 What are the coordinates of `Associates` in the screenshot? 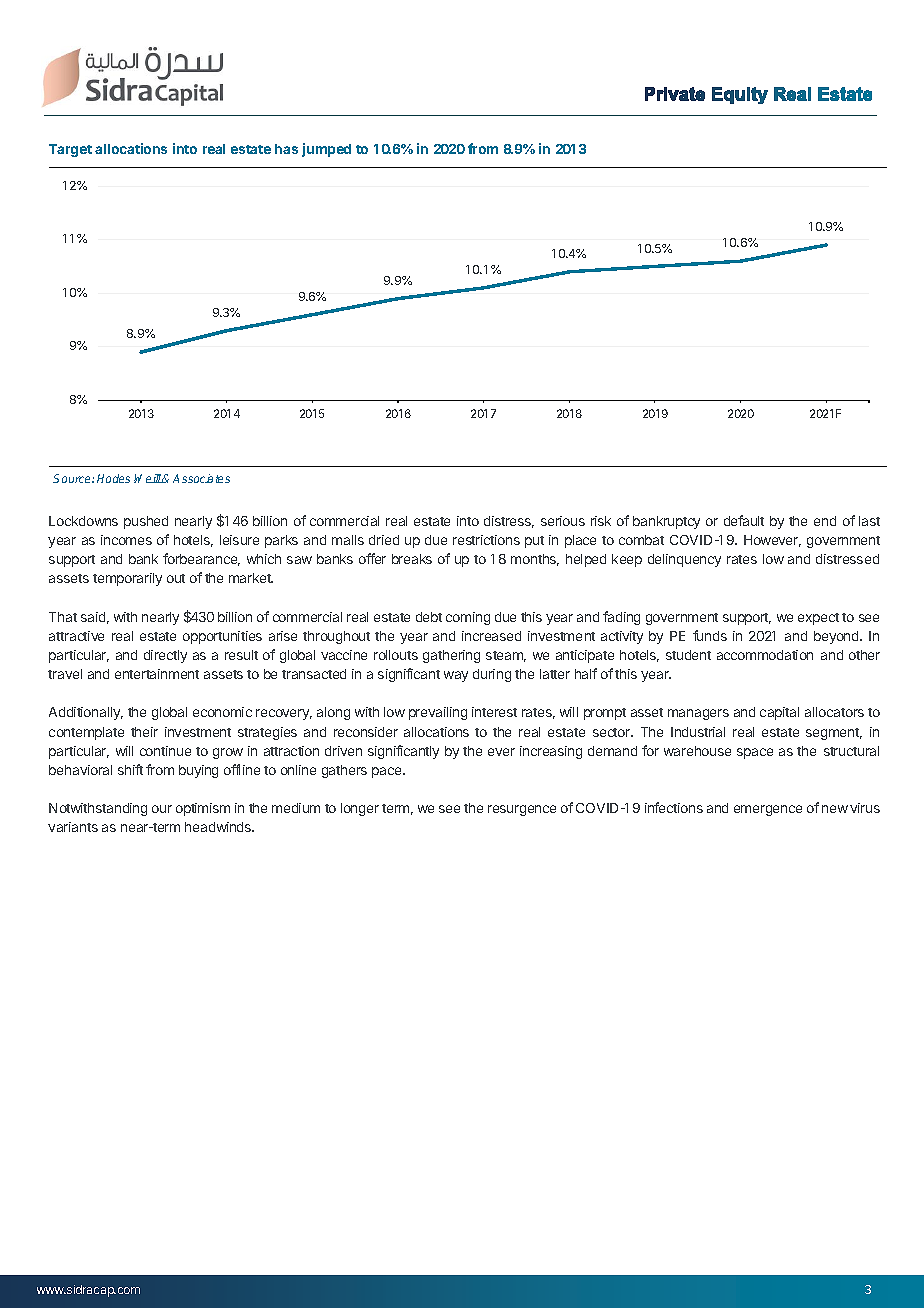 It's located at (201, 478).
